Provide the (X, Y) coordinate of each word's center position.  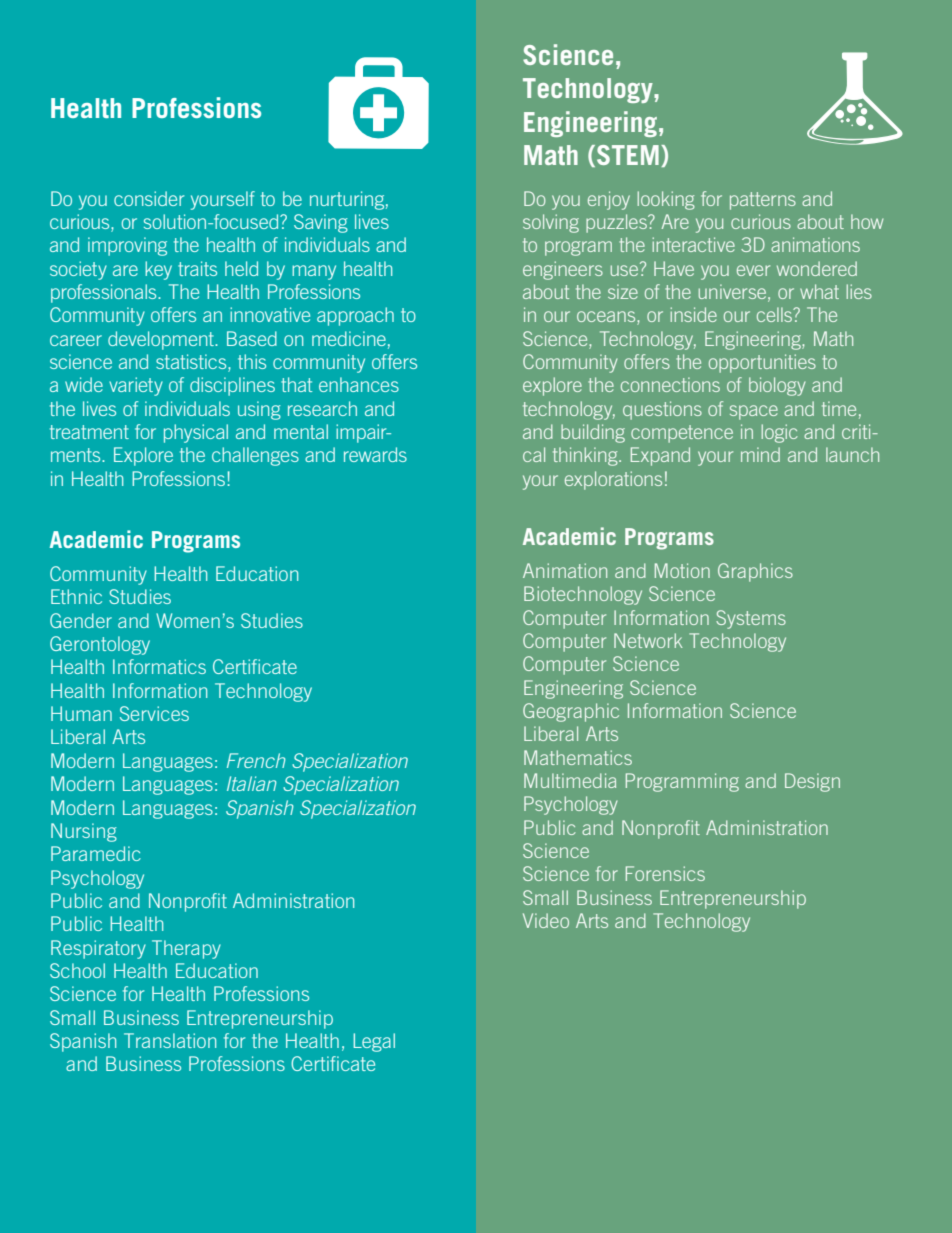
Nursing (84, 832)
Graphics (755, 572)
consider (149, 198)
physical (196, 433)
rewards (375, 454)
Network (648, 640)
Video (546, 920)
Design (812, 782)
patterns (763, 201)
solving (551, 223)
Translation (170, 1040)
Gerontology (100, 645)
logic (779, 433)
